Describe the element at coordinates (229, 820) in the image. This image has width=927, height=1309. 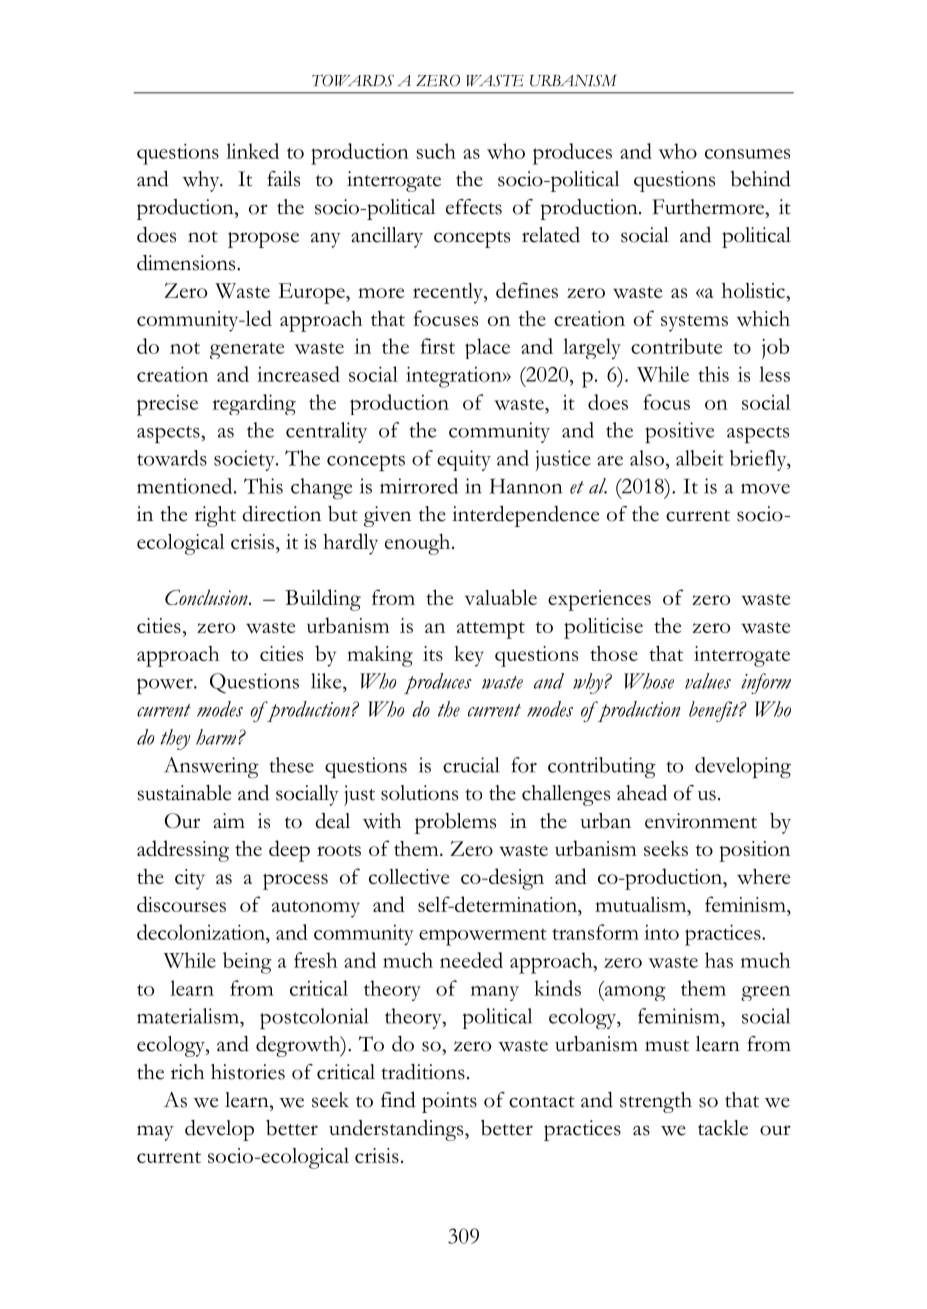
I see `aim` at that location.
